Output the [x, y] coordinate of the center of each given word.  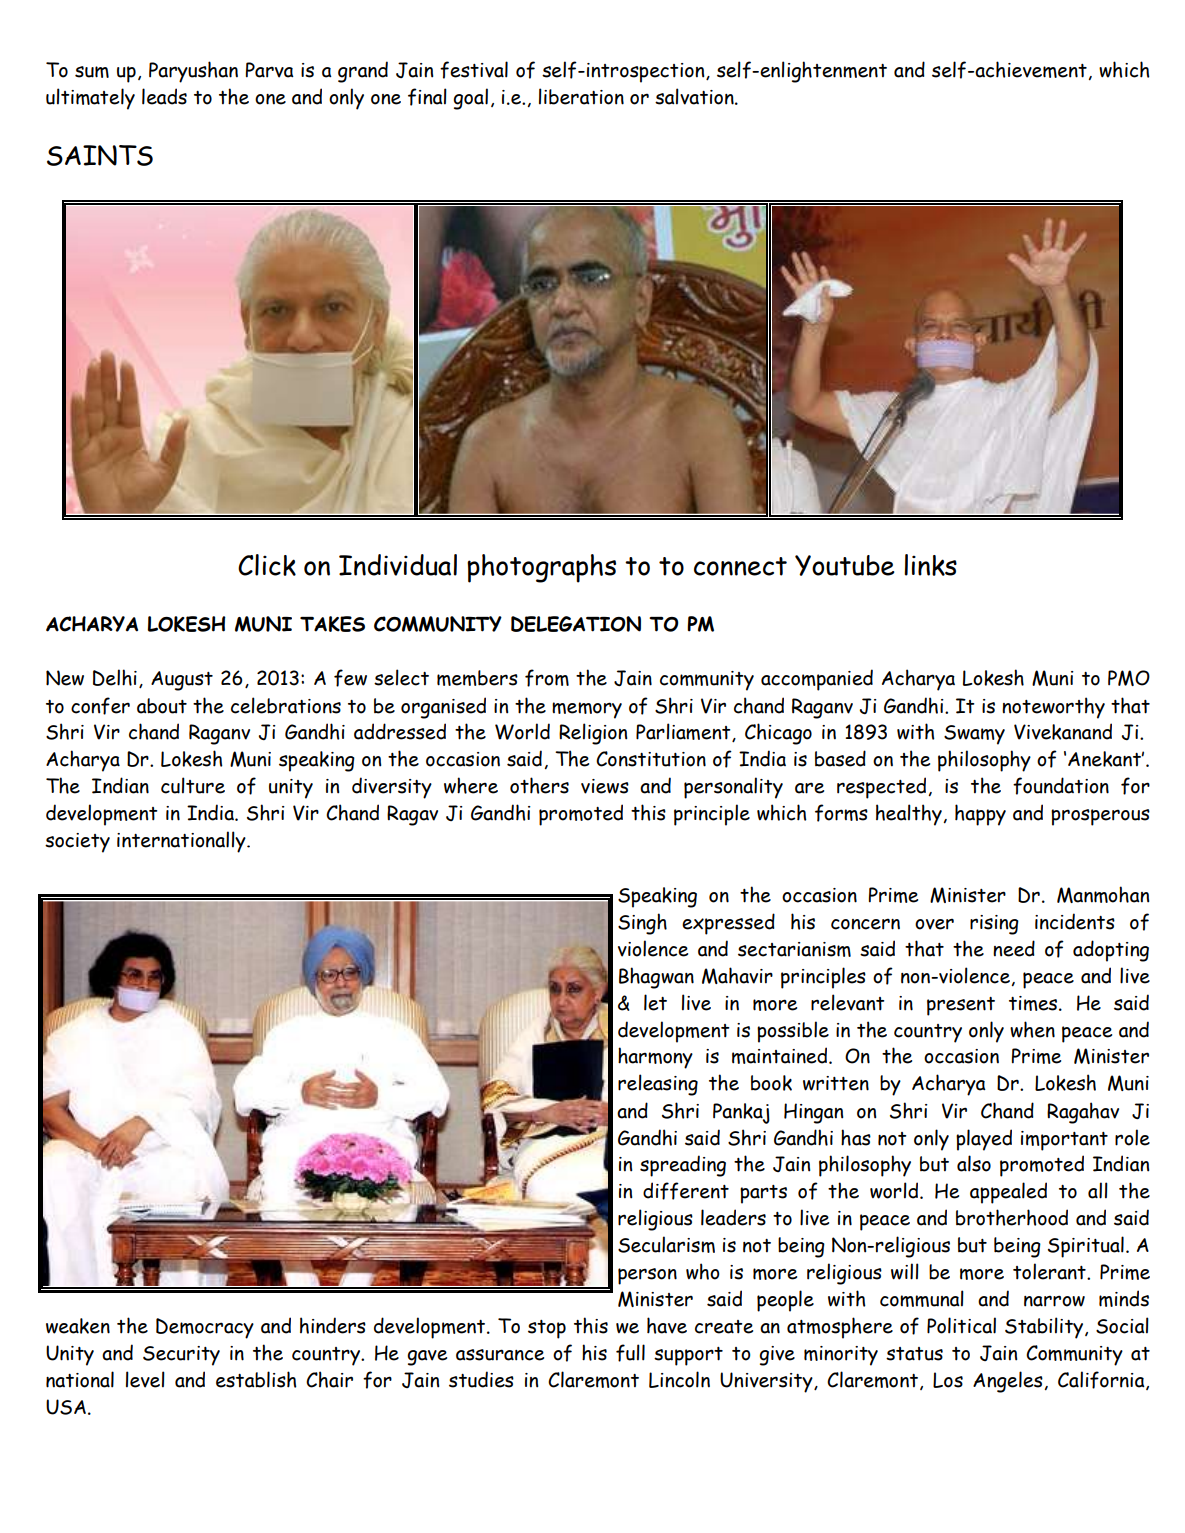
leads [164, 96]
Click [267, 565]
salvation [695, 96]
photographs [541, 568]
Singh [642, 924]
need [1014, 948]
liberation [581, 96]
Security [181, 1356]
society [77, 843]
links [930, 565]
